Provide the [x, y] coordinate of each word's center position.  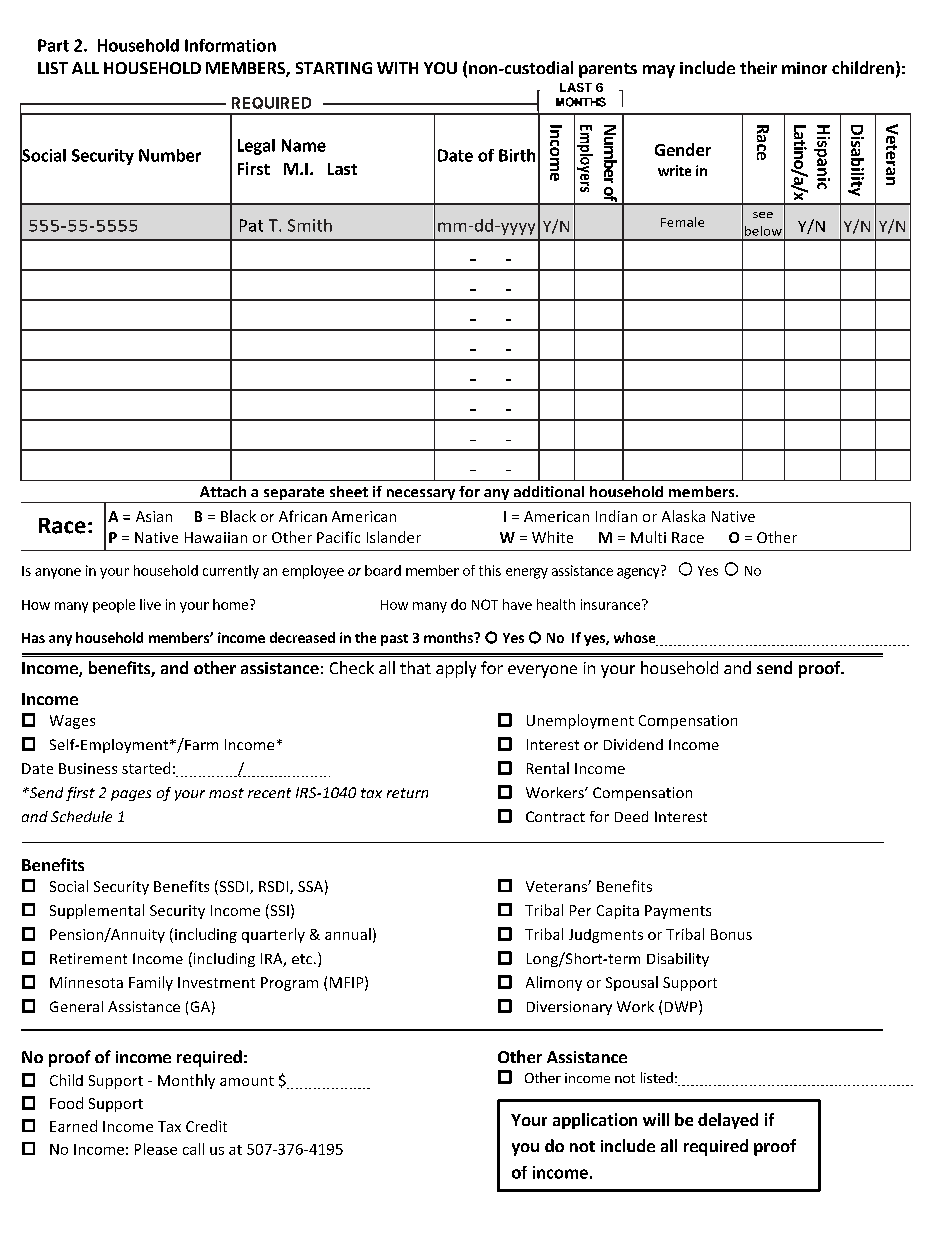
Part [53, 45]
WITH [397, 68]
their [758, 67]
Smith [310, 225]
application [595, 1121]
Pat [251, 225]
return [407, 793]
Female [682, 222]
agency [638, 573]
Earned [73, 1126]
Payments [678, 912]
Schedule [81, 816]
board [383, 570]
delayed [728, 1121]
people [114, 606]
